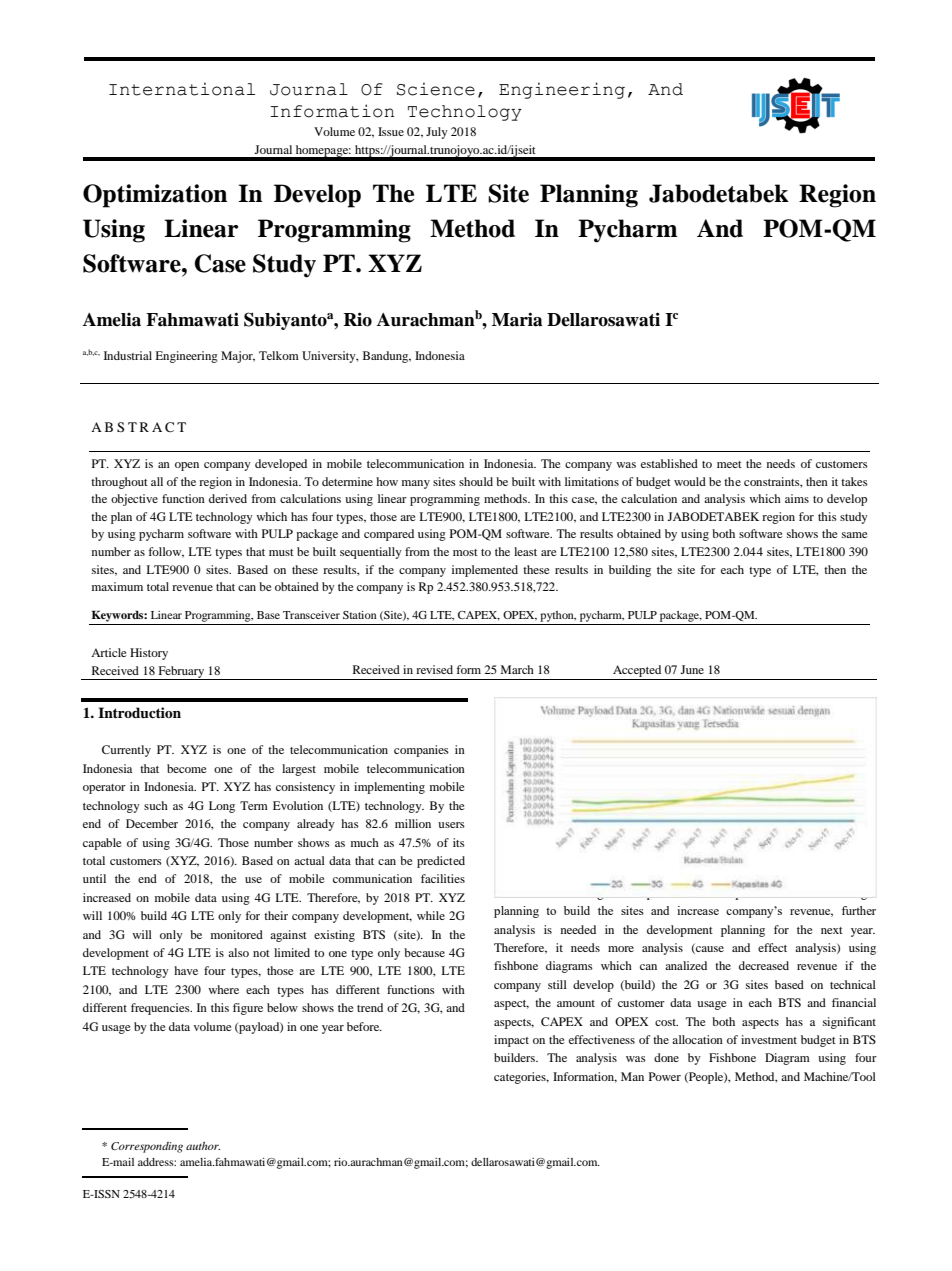  I want to click on author, so click(203, 1146).
